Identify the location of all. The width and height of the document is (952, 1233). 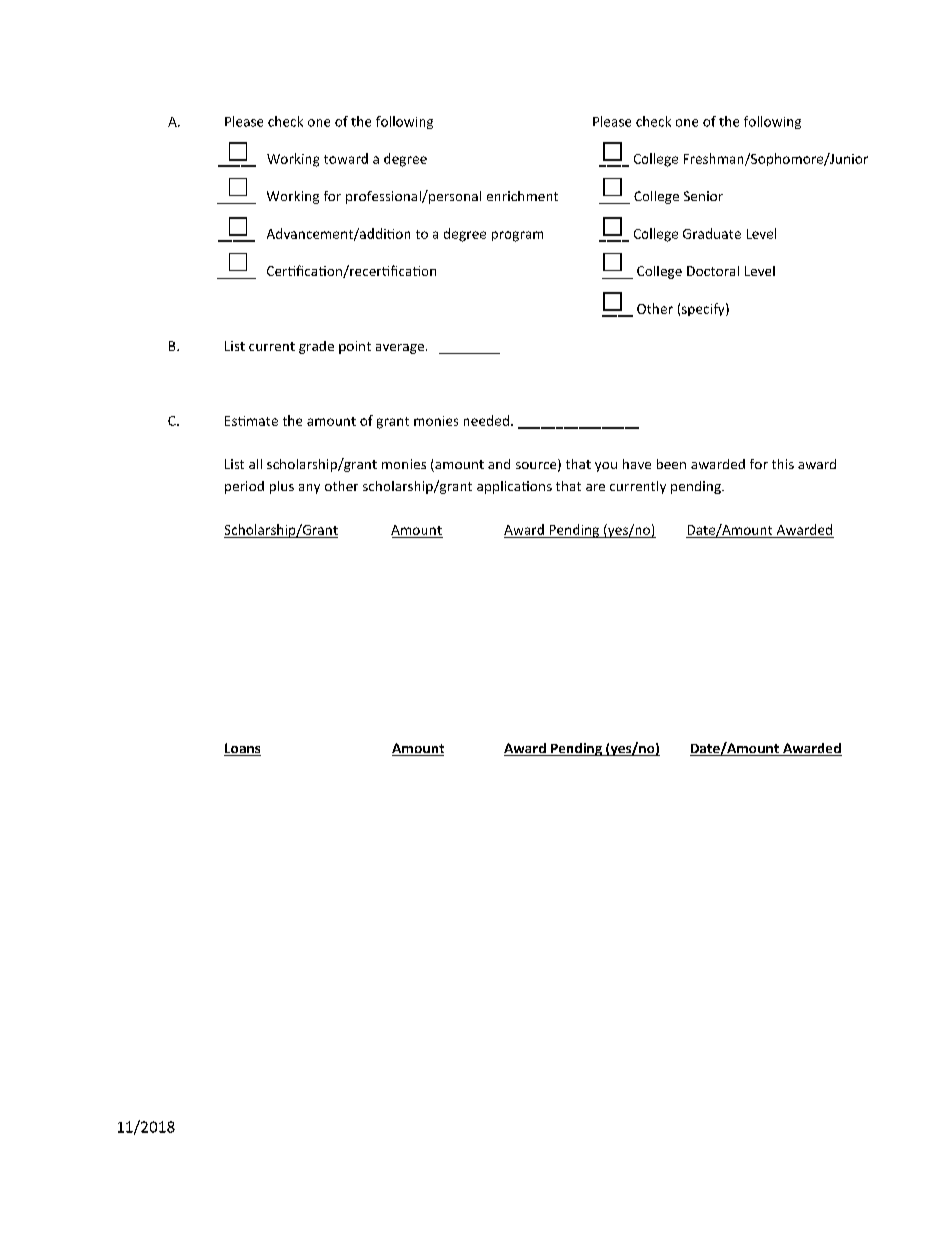
(255, 464).
